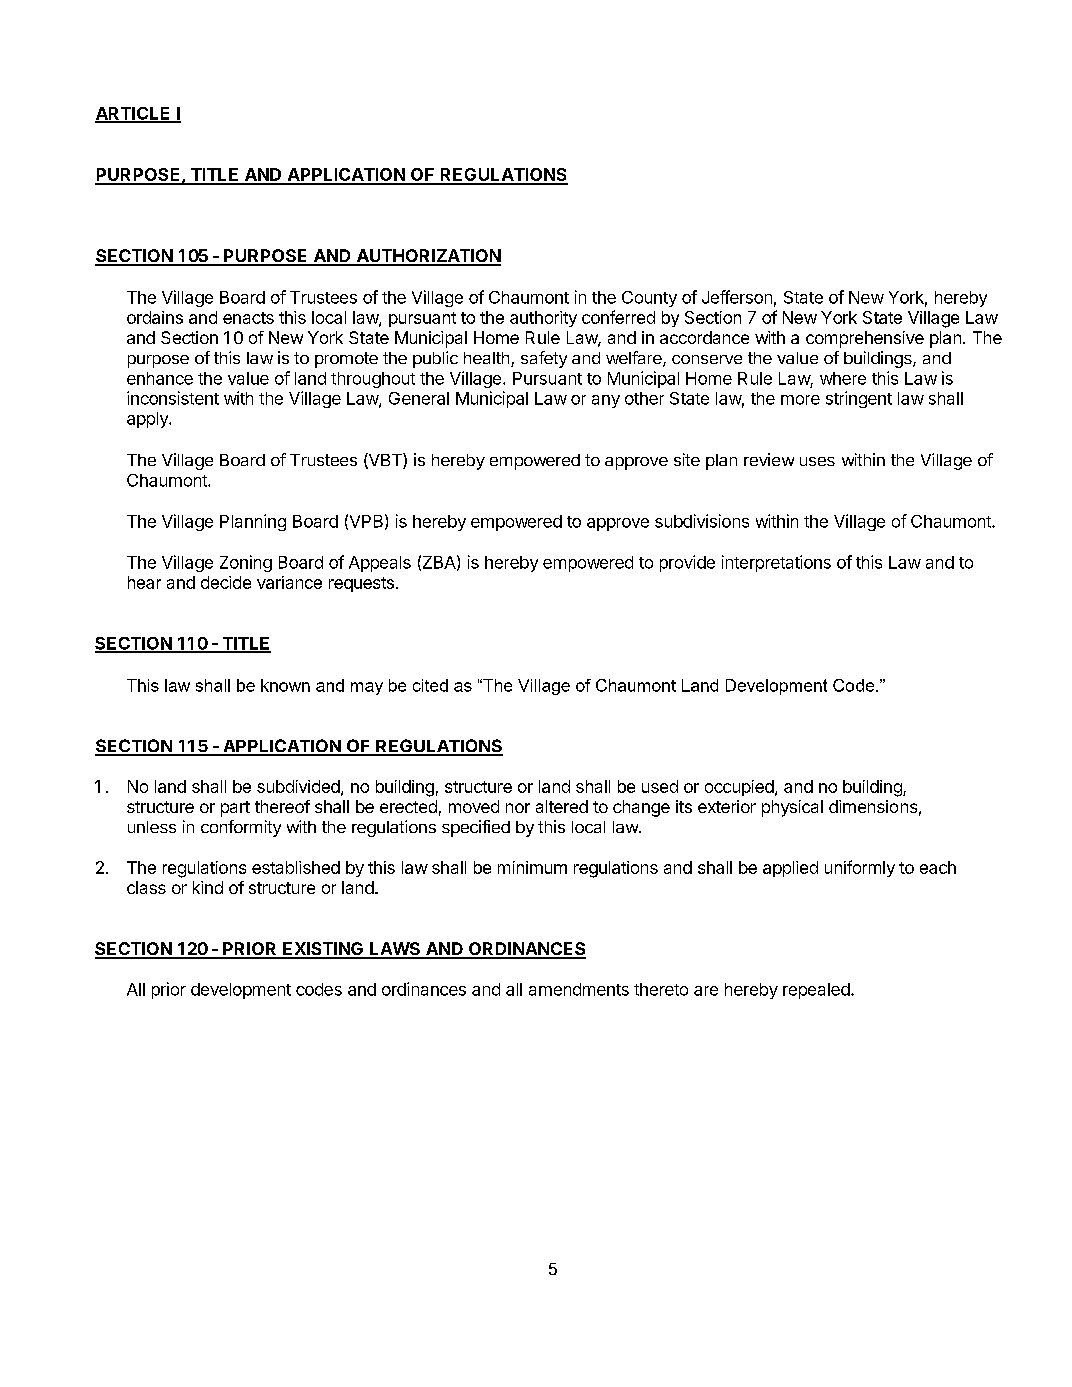  What do you see at coordinates (737, 297) in the screenshot?
I see `Jefferson` at bounding box center [737, 297].
